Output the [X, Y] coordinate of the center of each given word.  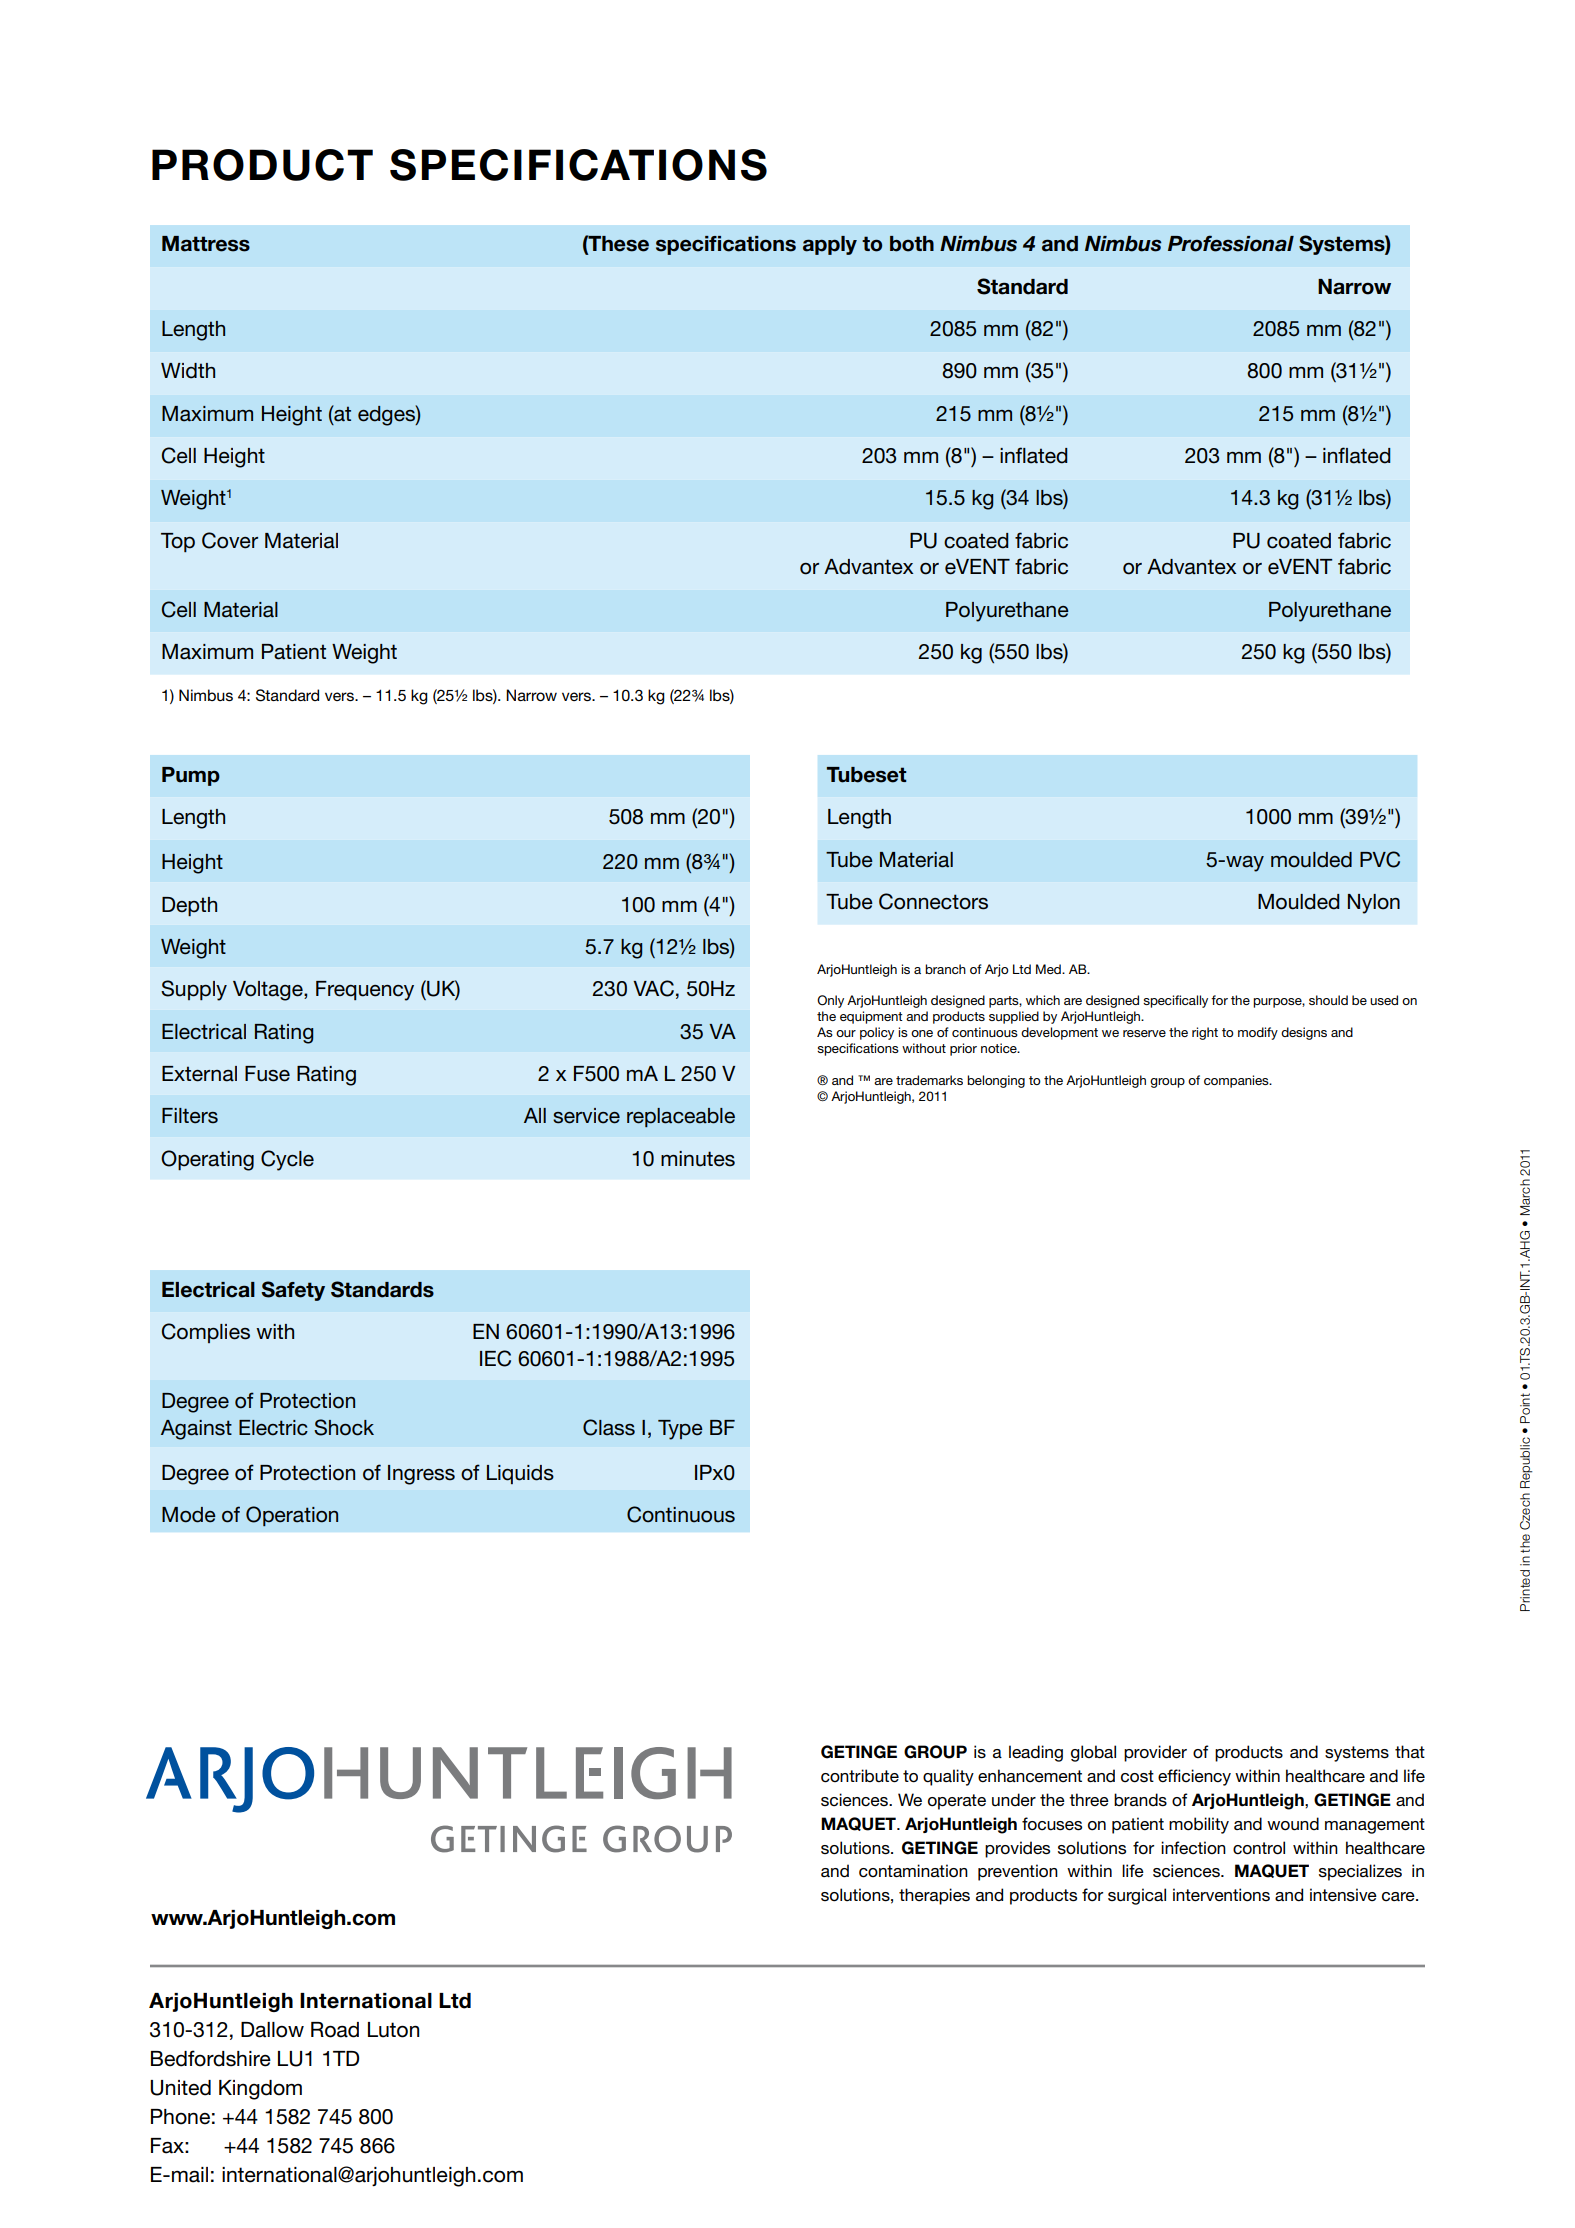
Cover [230, 540]
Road [335, 2030]
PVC [1380, 859]
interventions [1221, 1895]
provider [1155, 1753]
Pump [191, 776]
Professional [1231, 243]
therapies [934, 1896]
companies [1237, 1081]
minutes [698, 1159]
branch [945, 969]
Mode [189, 1515]
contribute [860, 1776]
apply [830, 245]
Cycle [287, 1160]
